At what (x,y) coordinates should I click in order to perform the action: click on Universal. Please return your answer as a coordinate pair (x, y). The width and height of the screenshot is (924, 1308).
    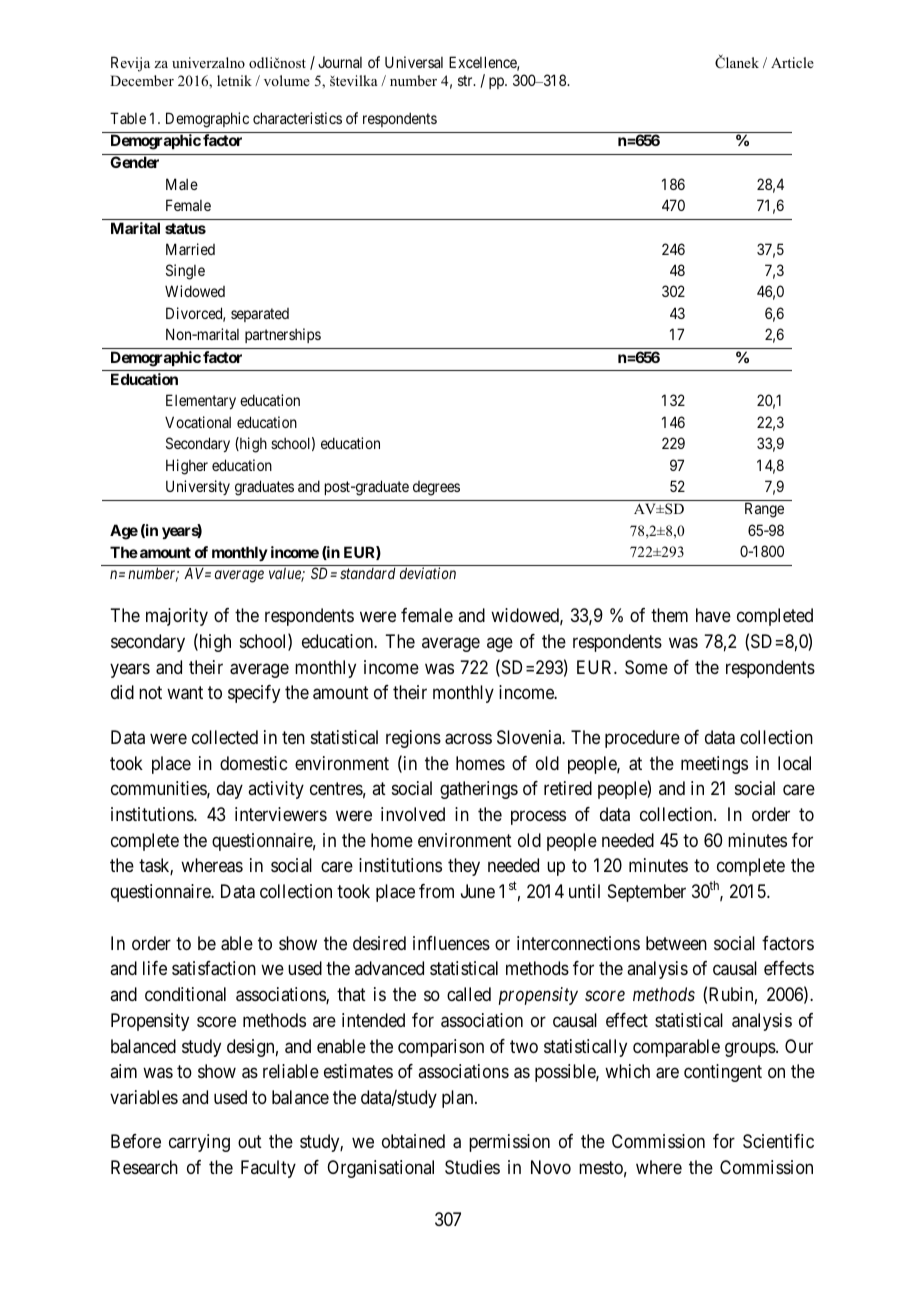
    Looking at the image, I should click on (414, 62).
